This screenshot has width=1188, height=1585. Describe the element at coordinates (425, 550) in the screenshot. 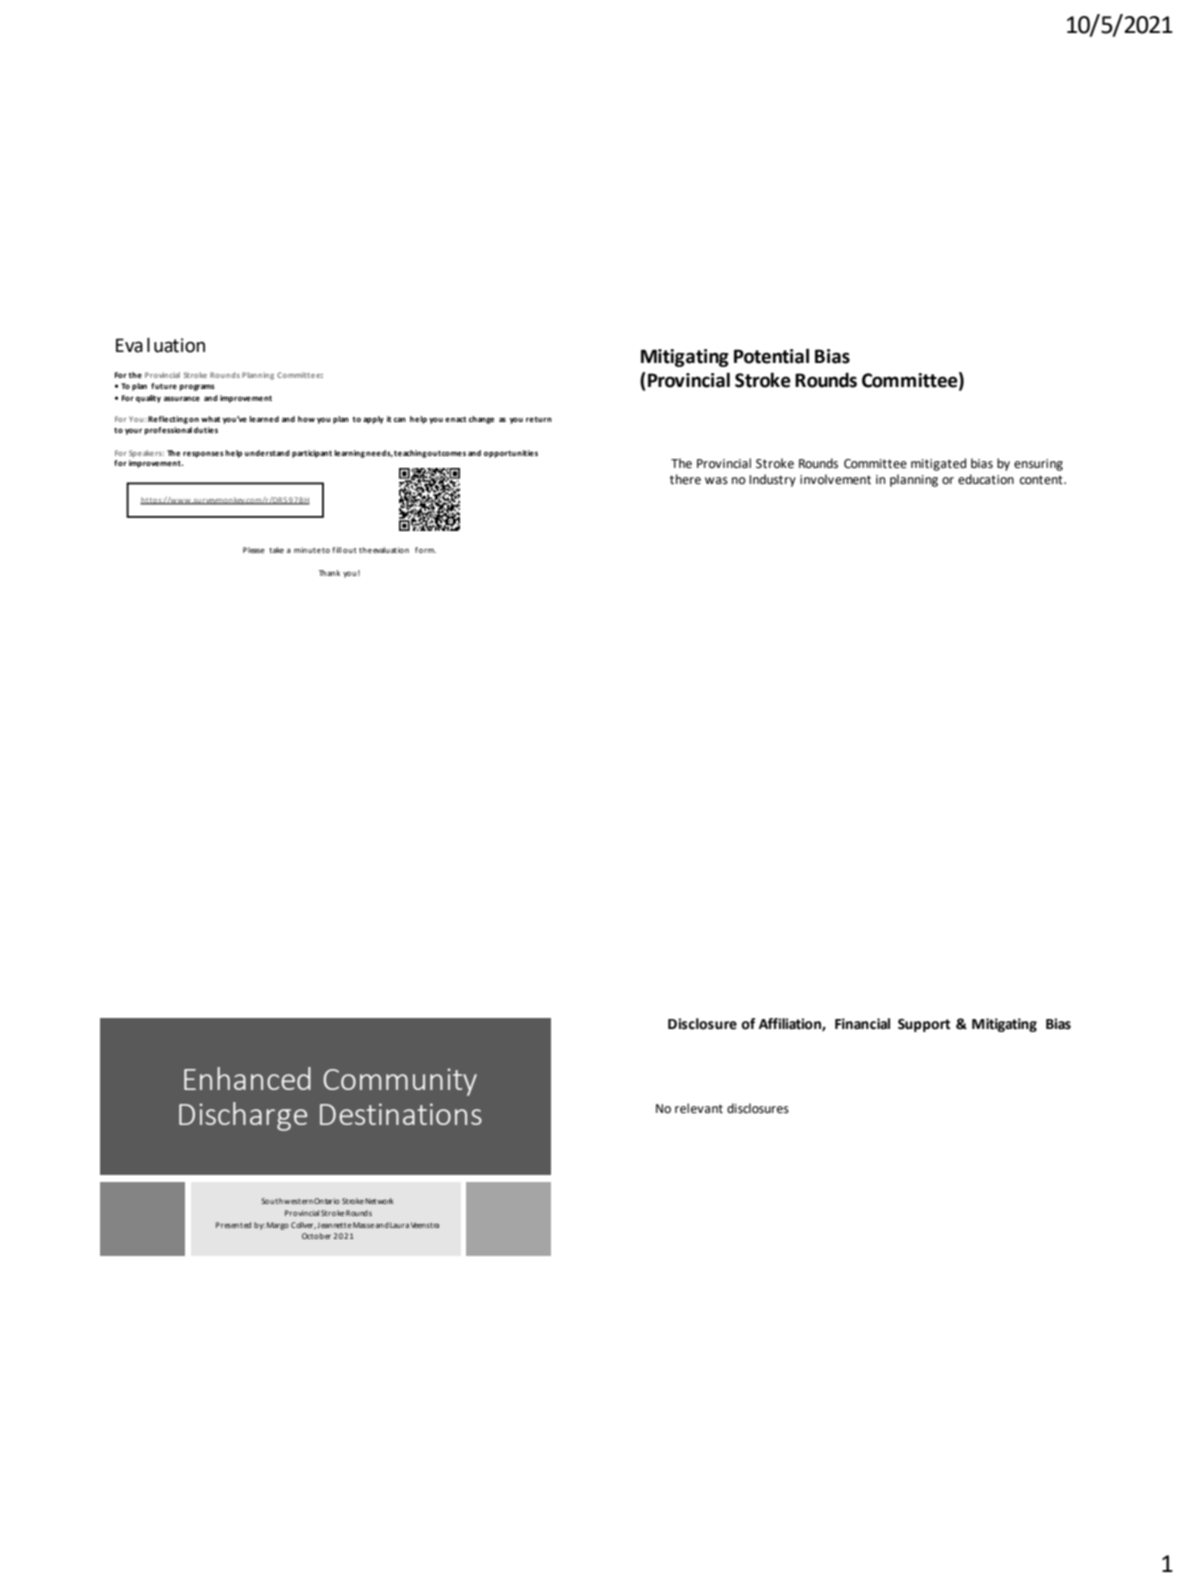

I see `form` at that location.
